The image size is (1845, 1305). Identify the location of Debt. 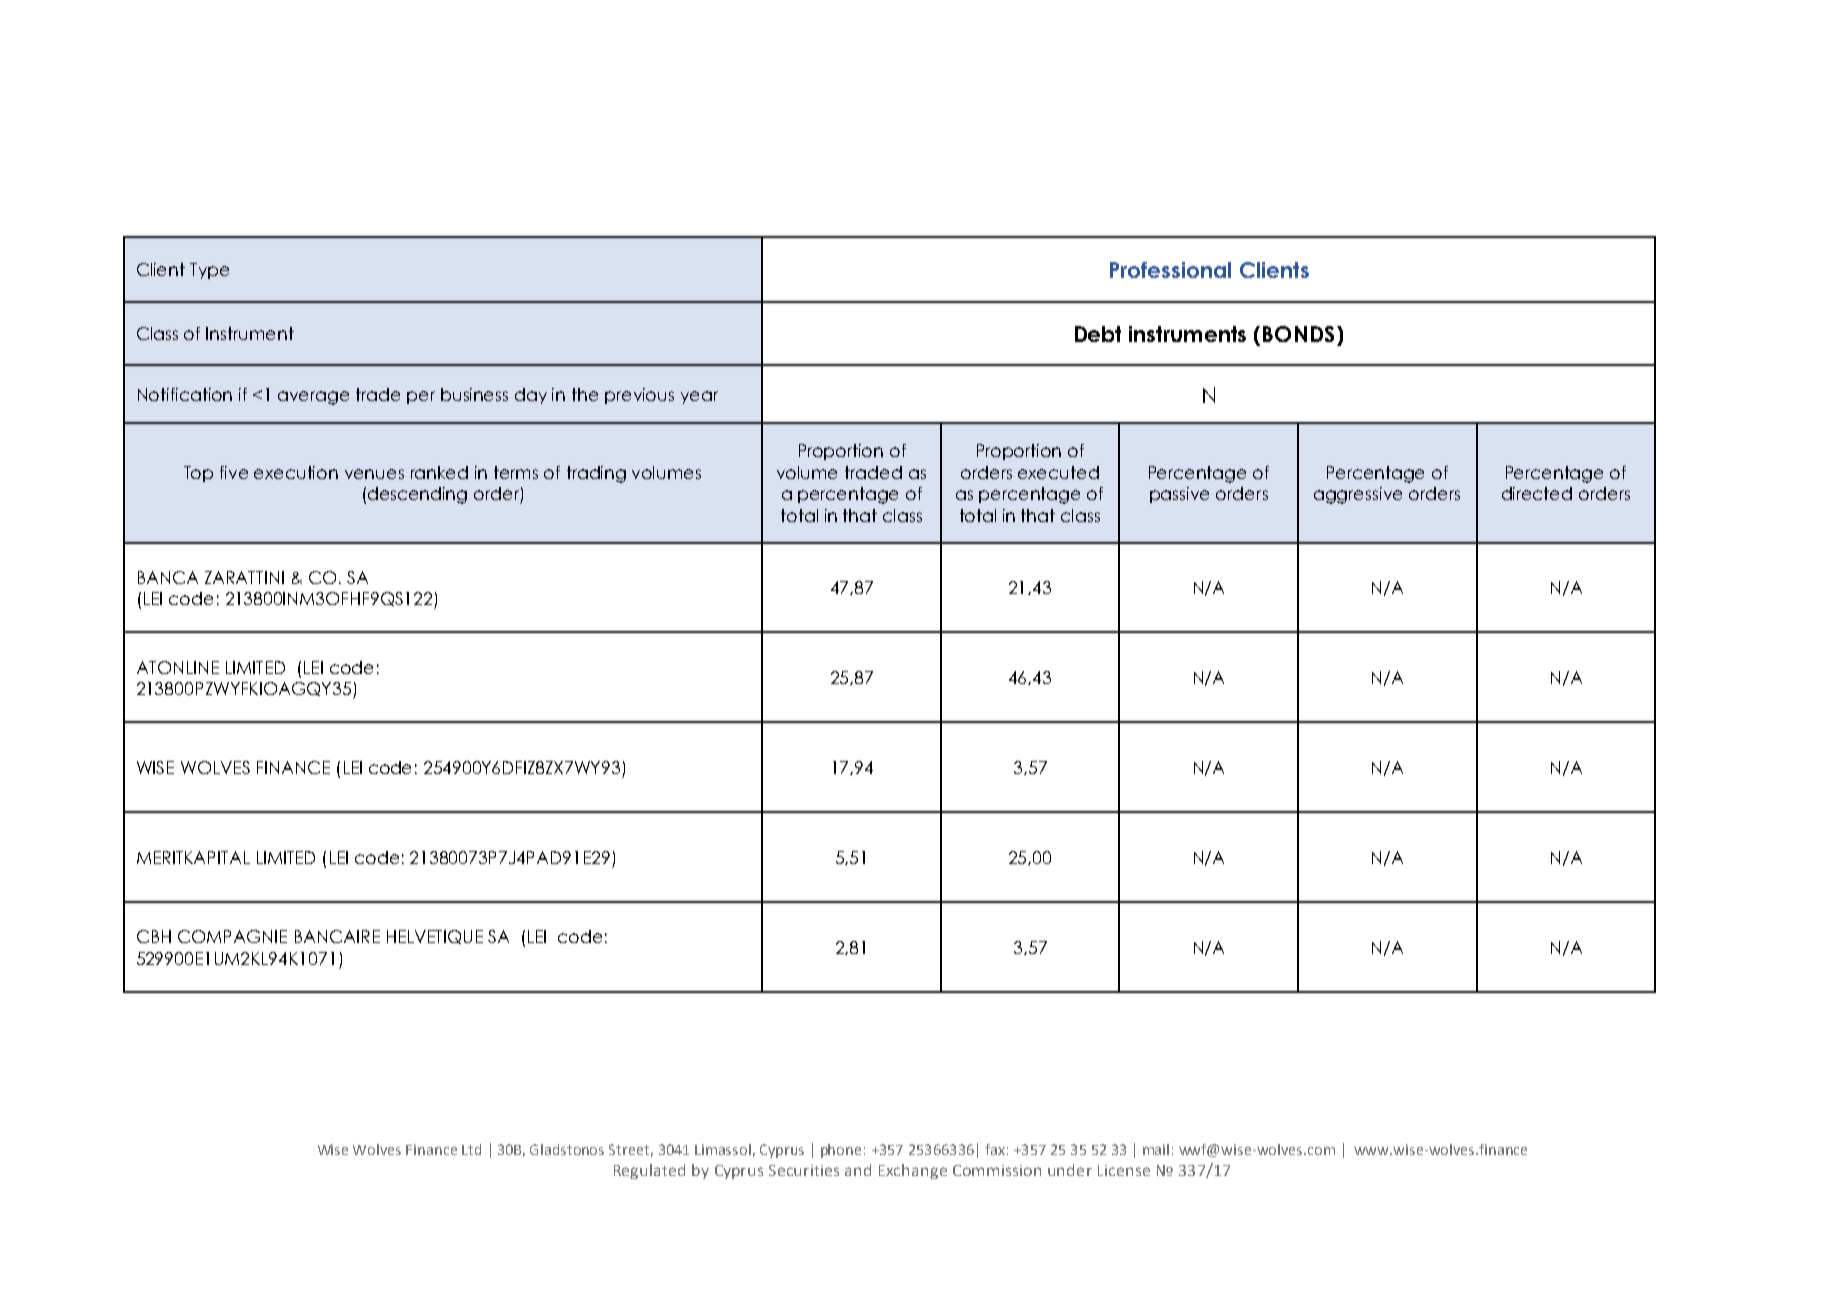
(1098, 334).
